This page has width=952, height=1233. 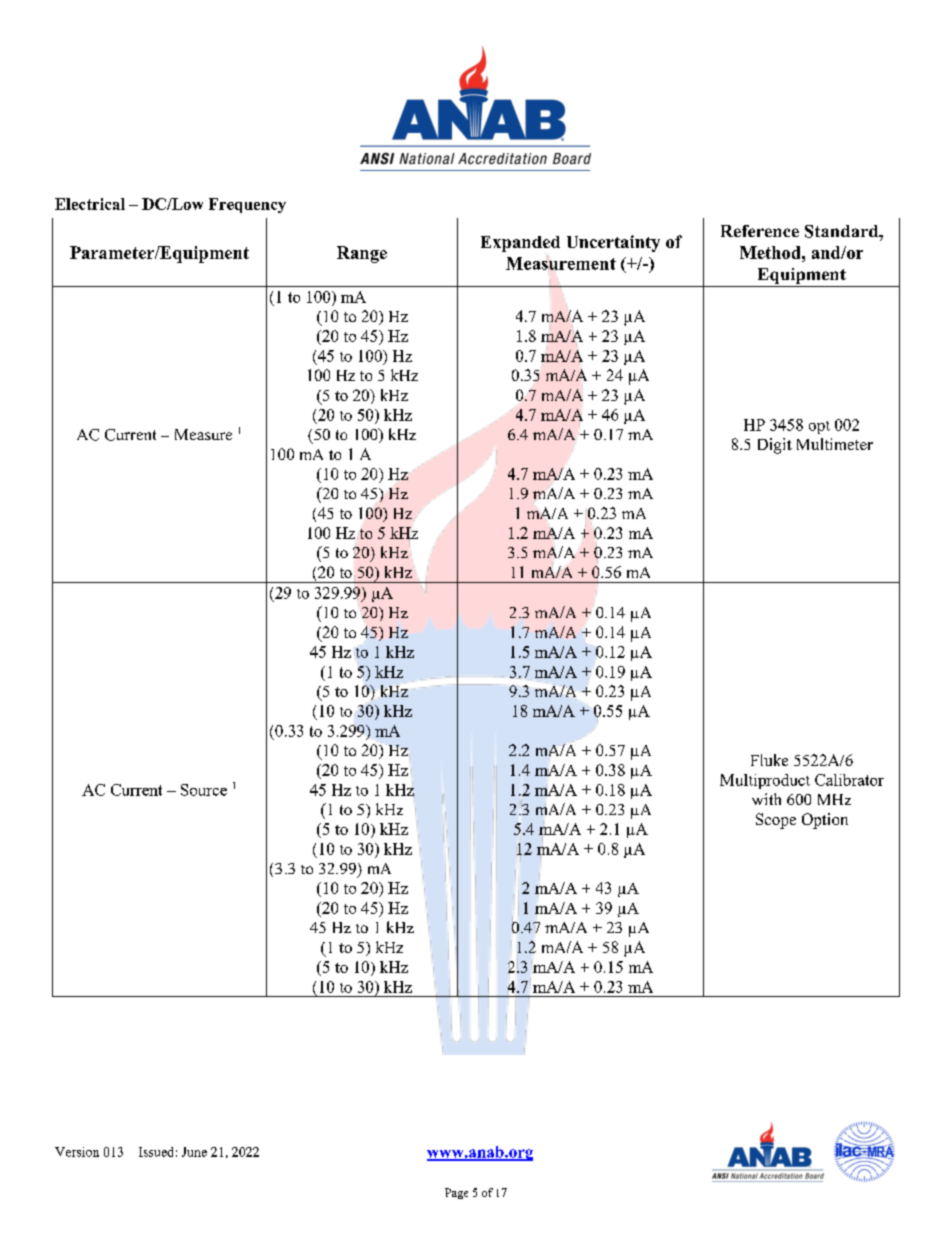 I want to click on Frequency, so click(x=247, y=205).
